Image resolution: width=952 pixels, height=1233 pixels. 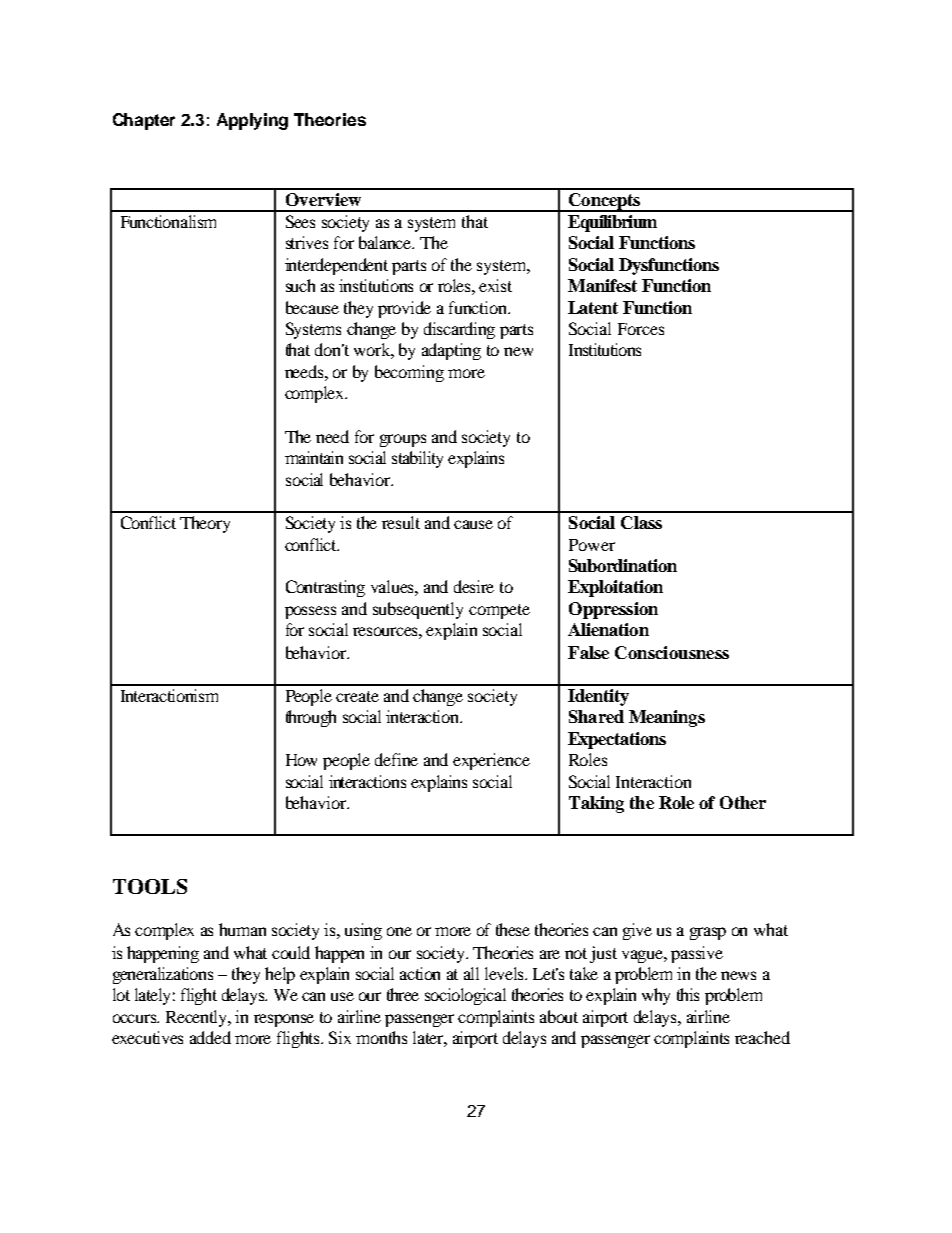 I want to click on balance, so click(x=386, y=242).
